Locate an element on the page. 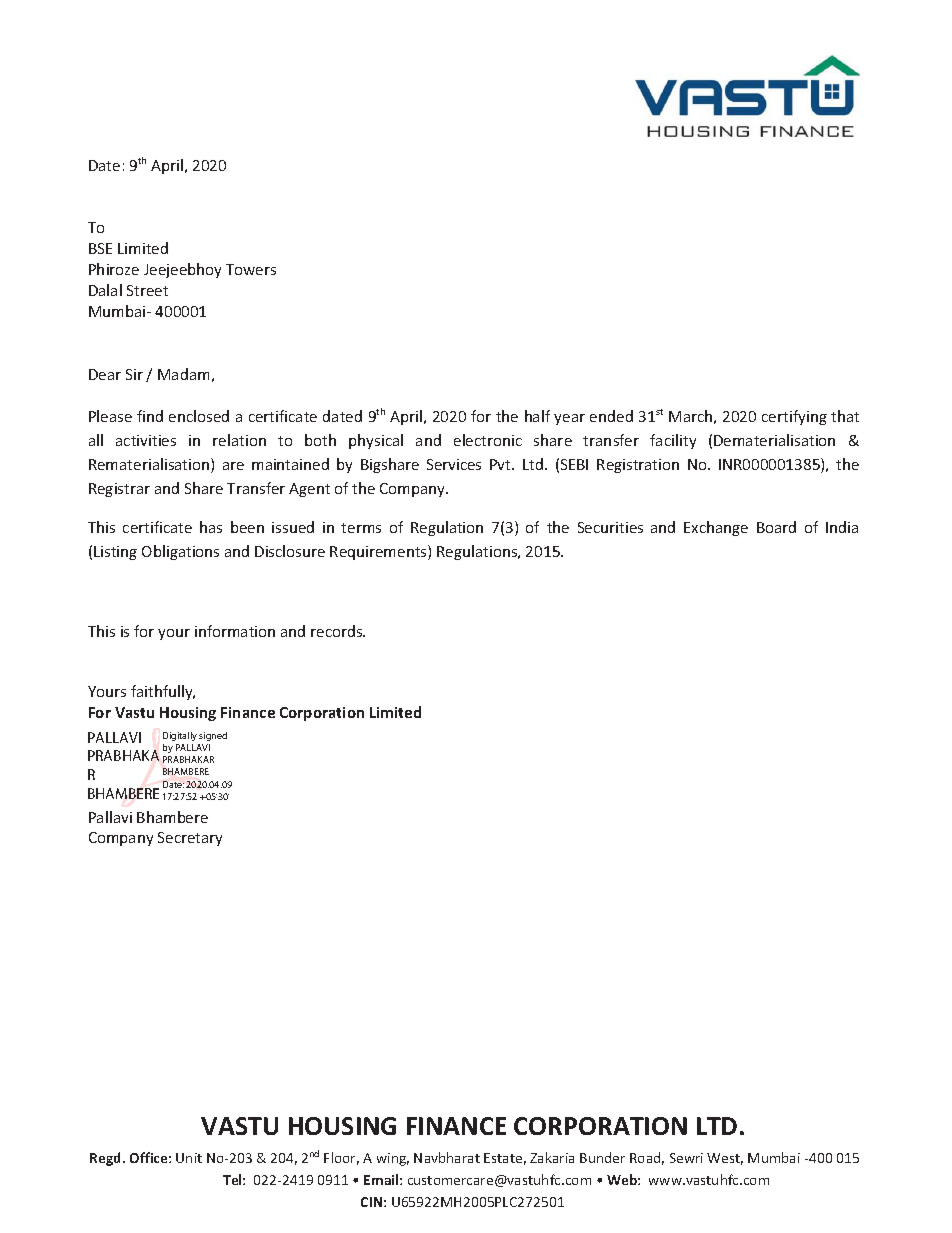  Zakaria is located at coordinates (552, 1157).
